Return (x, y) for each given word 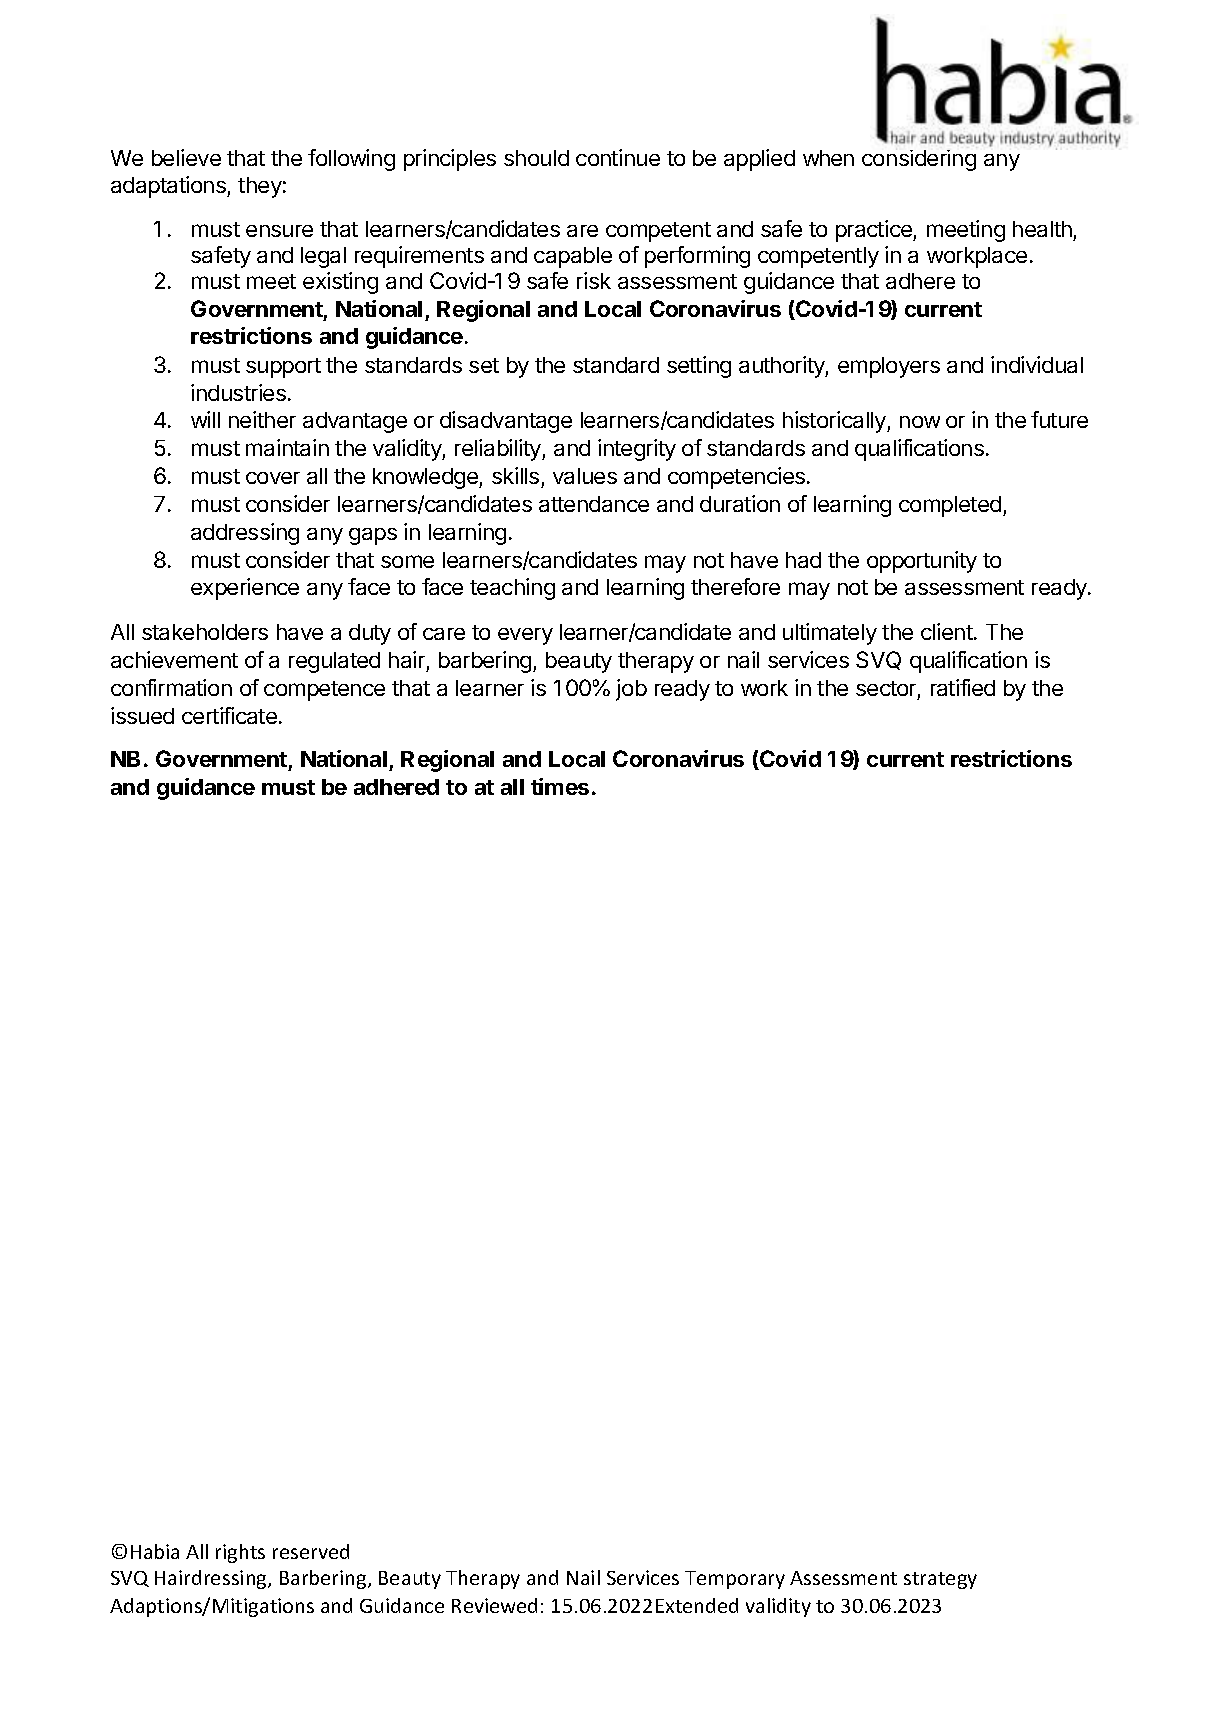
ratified (963, 687)
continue (618, 157)
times (560, 786)
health (1043, 231)
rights (240, 1553)
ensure (279, 231)
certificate (229, 715)
